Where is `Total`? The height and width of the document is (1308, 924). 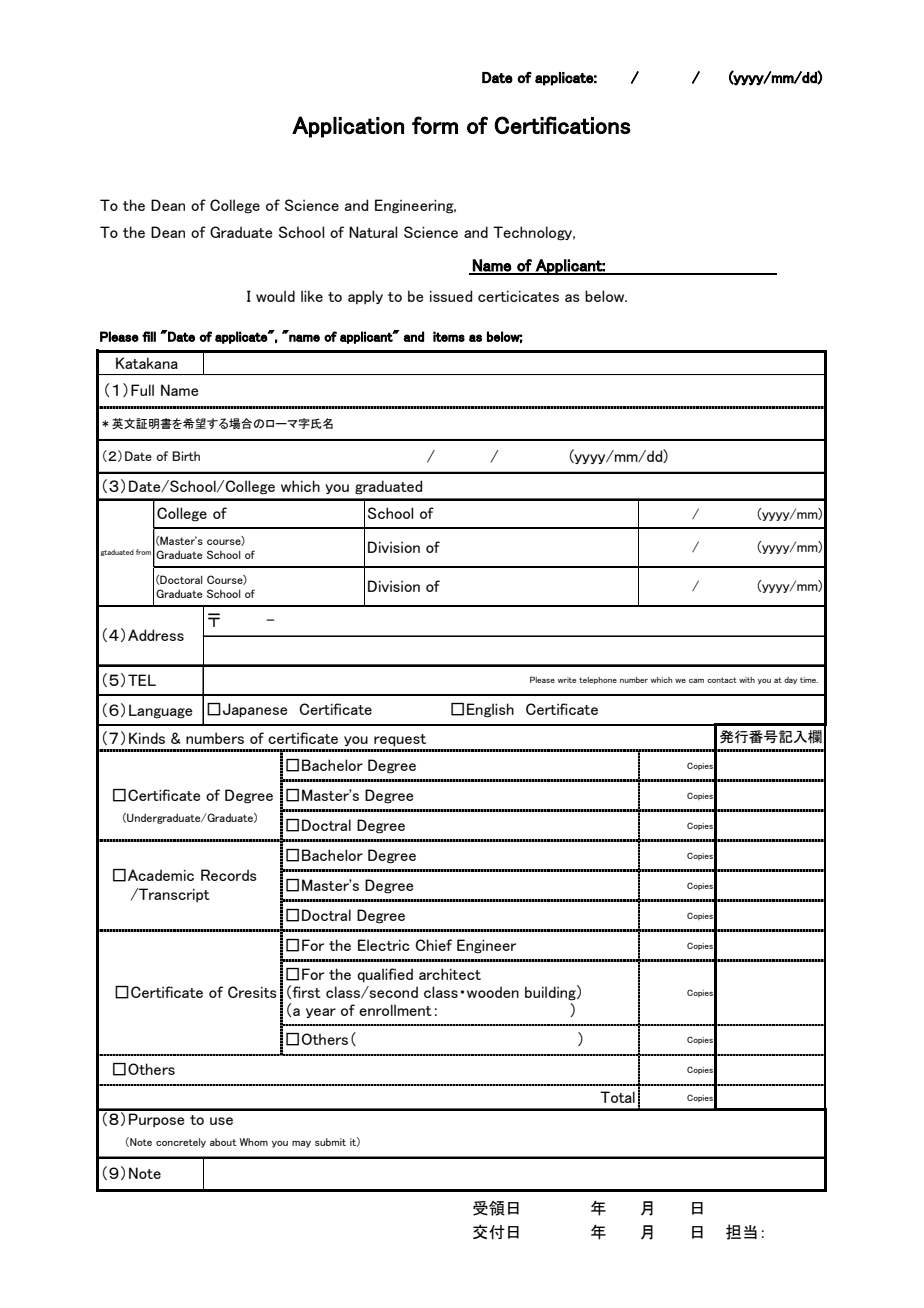 Total is located at coordinates (617, 1097).
